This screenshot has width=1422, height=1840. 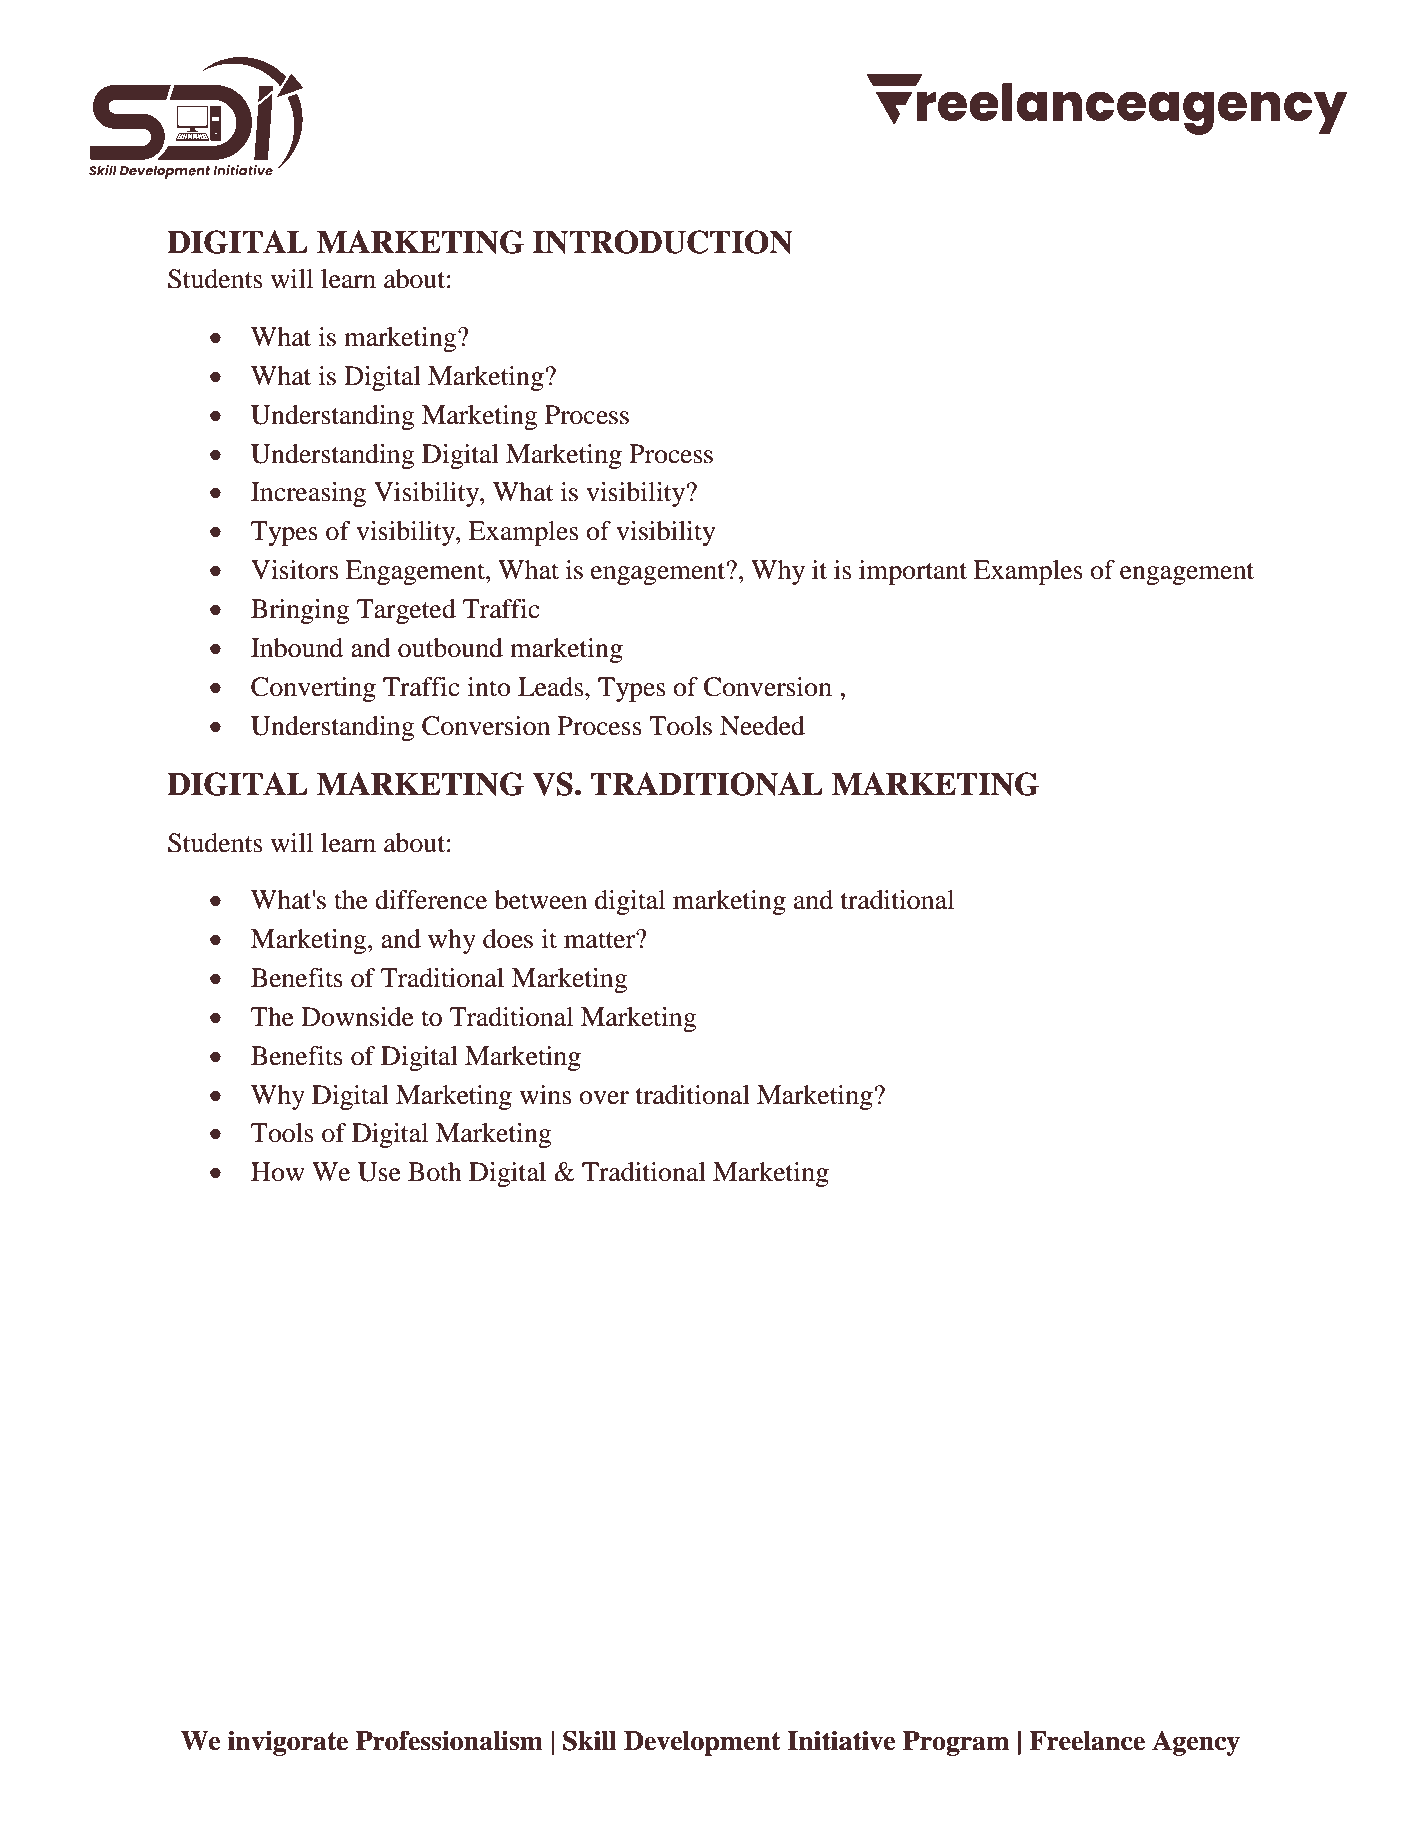 I want to click on Professionalism, so click(x=449, y=1740).
